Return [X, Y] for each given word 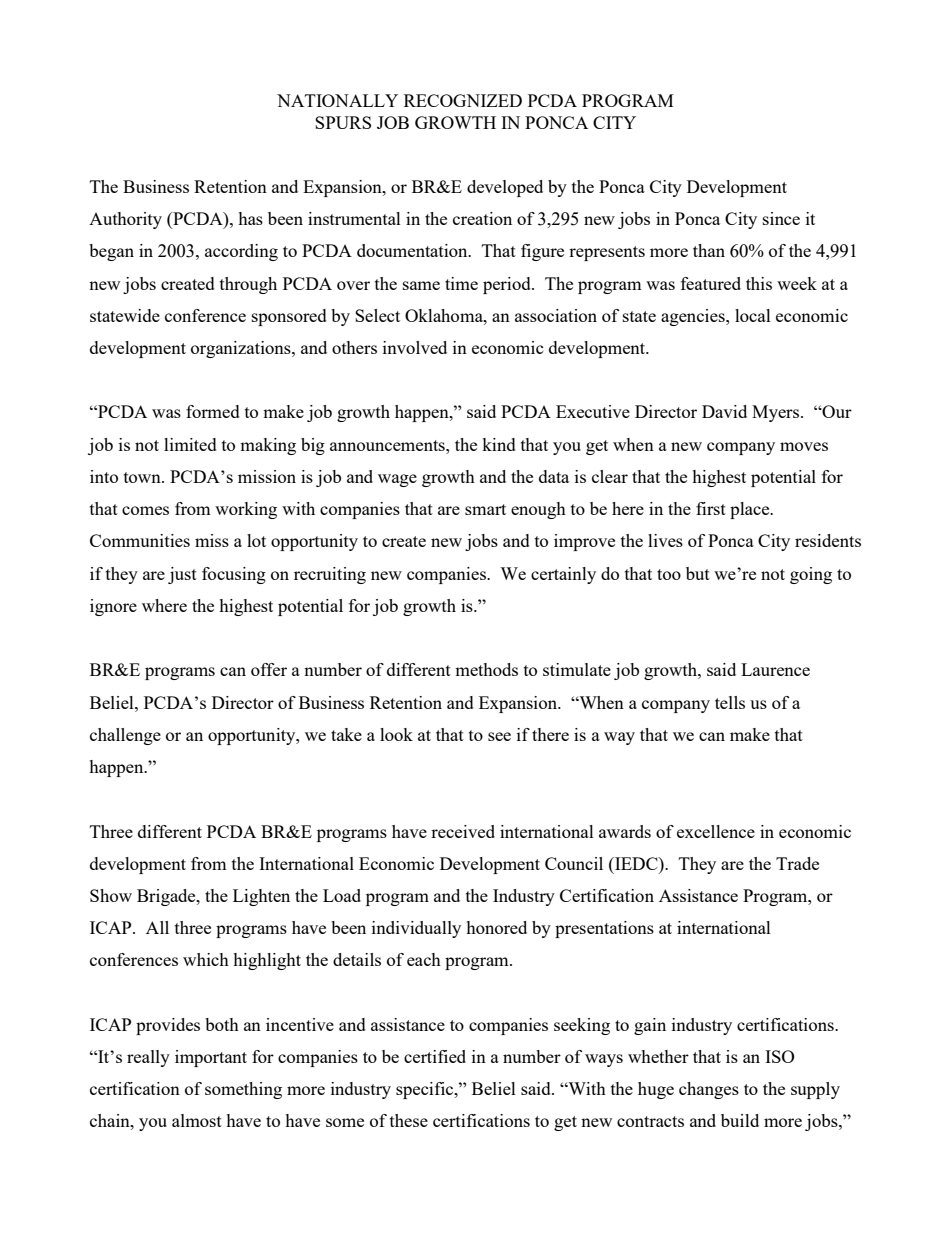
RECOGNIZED [463, 100]
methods [486, 669]
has [250, 218]
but [698, 573]
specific [426, 1090]
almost [197, 1120]
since [781, 218]
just [182, 575]
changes [709, 1090]
